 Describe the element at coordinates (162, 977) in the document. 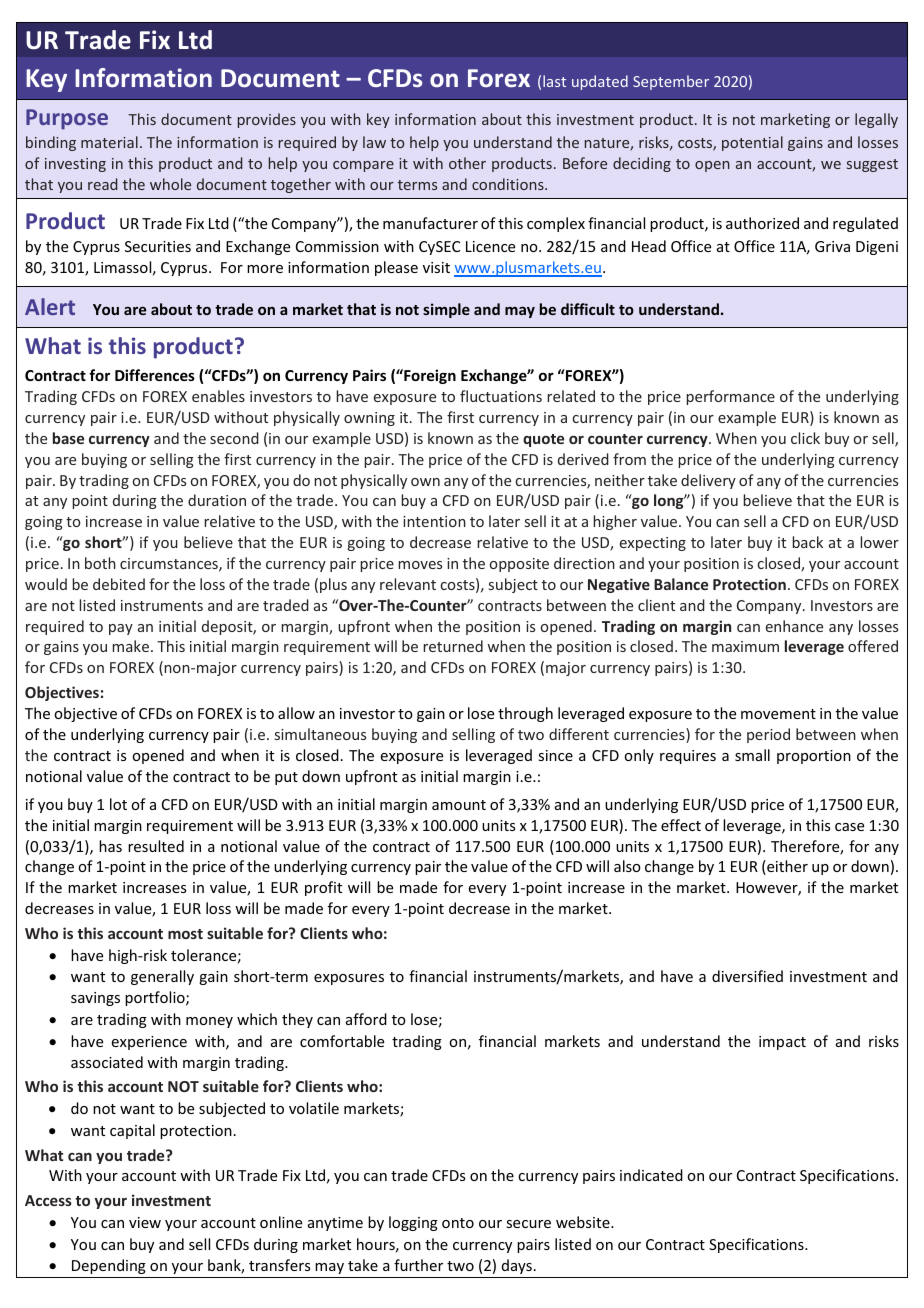

I see `generally` at that location.
